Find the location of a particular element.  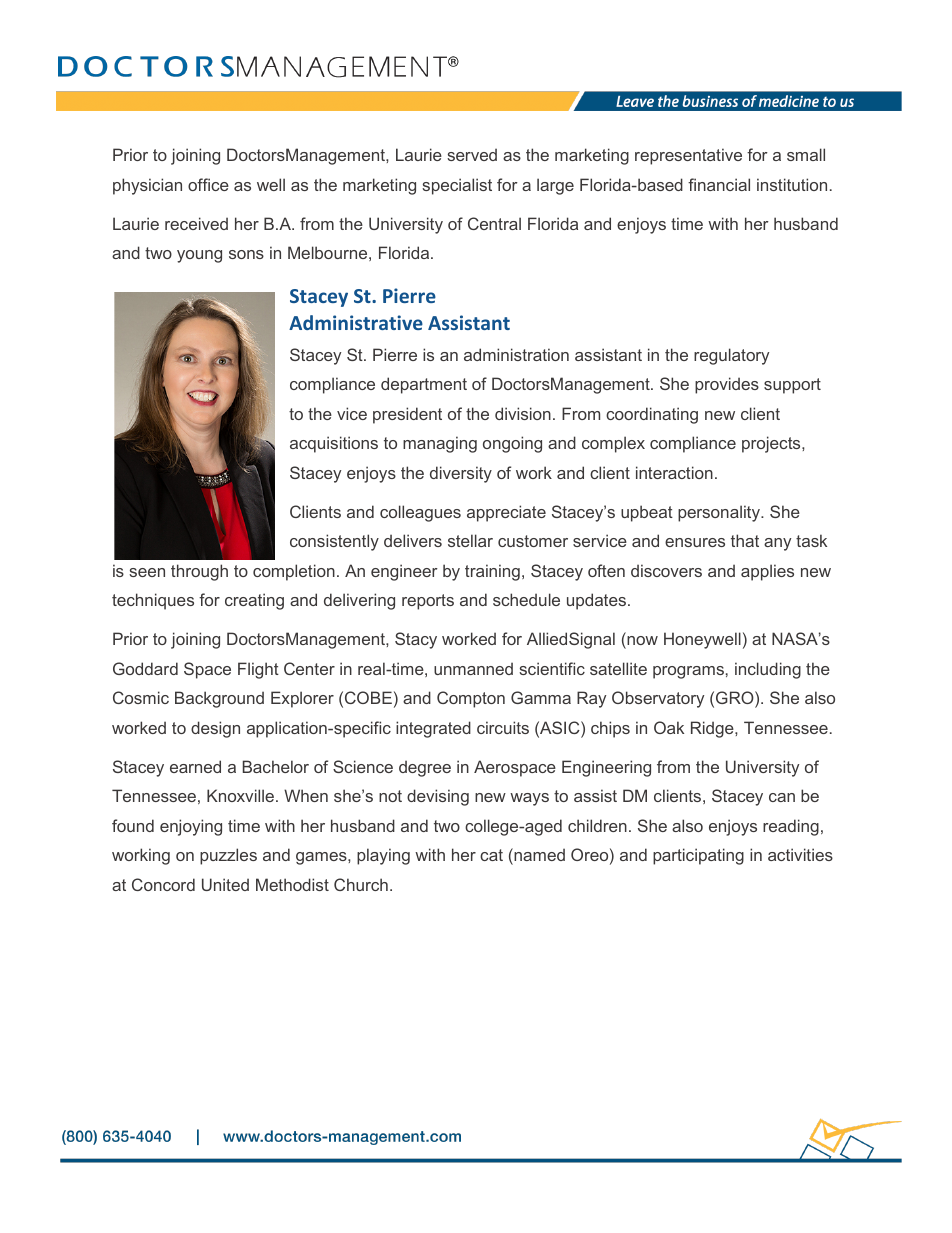

through is located at coordinates (199, 572).
